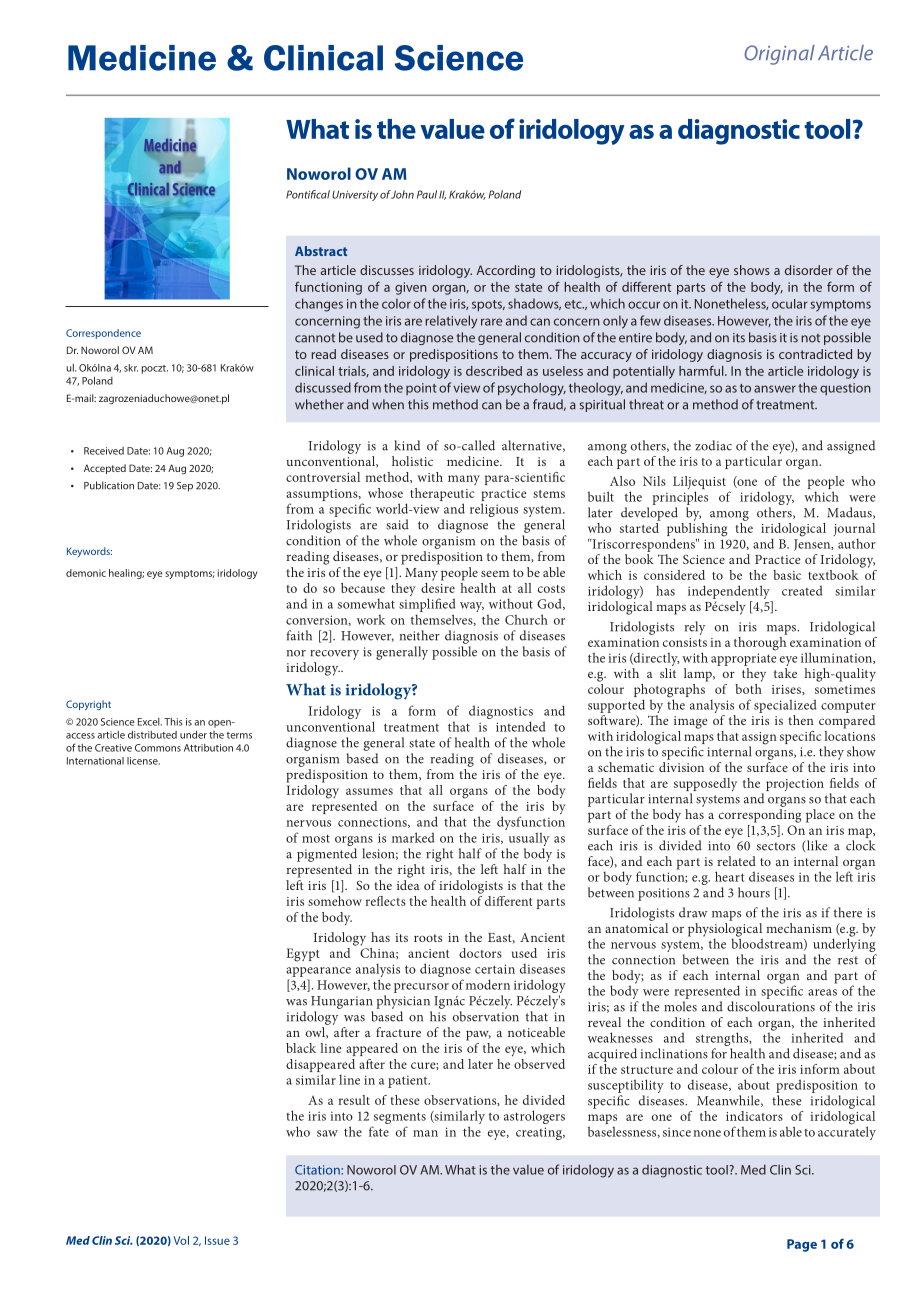 This image has width=924, height=1308. What do you see at coordinates (540, 1133) in the image?
I see `creating` at bounding box center [540, 1133].
